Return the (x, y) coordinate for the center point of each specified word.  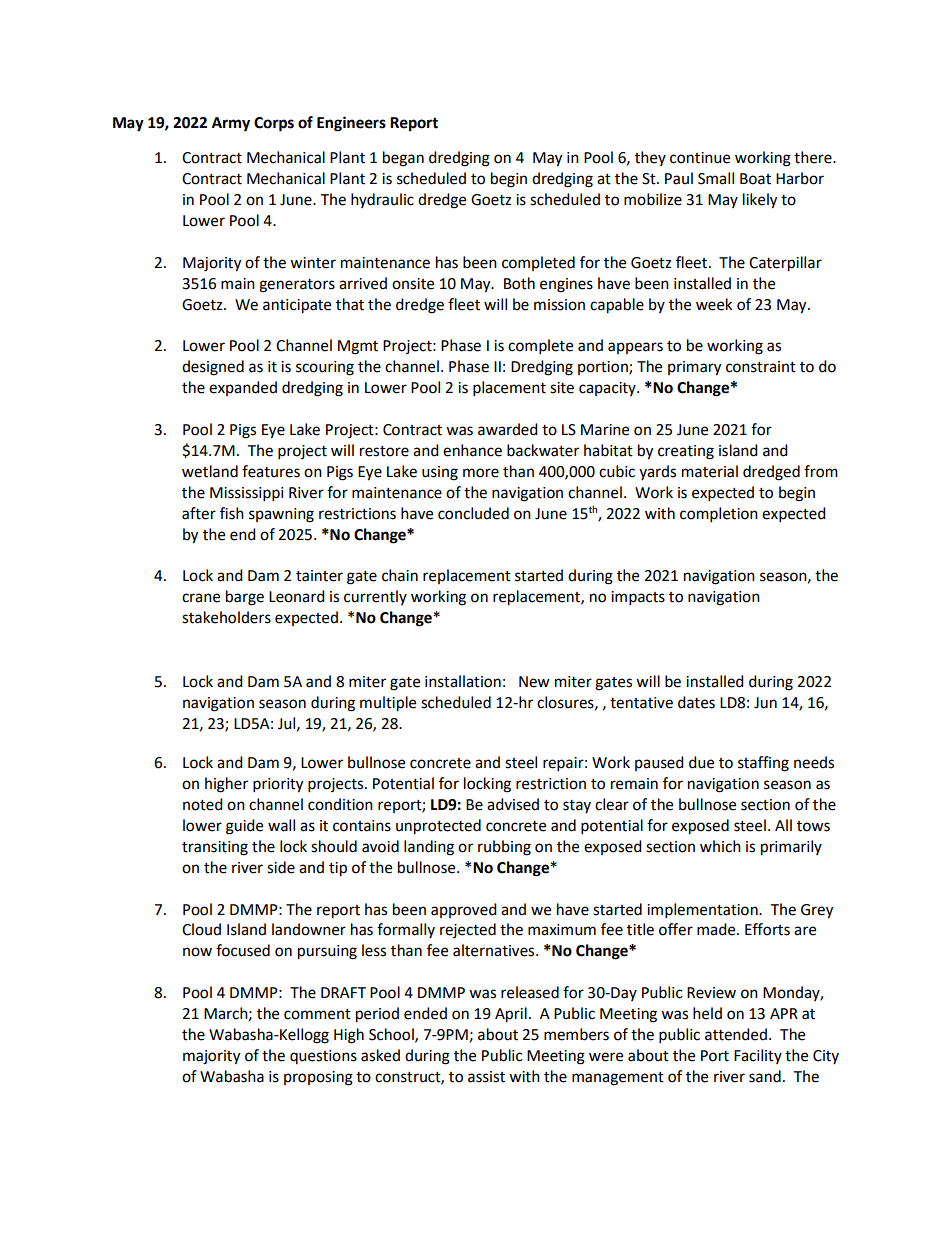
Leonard (297, 596)
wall (281, 825)
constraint (761, 367)
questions (323, 1057)
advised (513, 804)
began (403, 159)
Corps (274, 124)
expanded (243, 388)
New (534, 682)
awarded (508, 429)
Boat (755, 179)
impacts (638, 598)
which (720, 846)
